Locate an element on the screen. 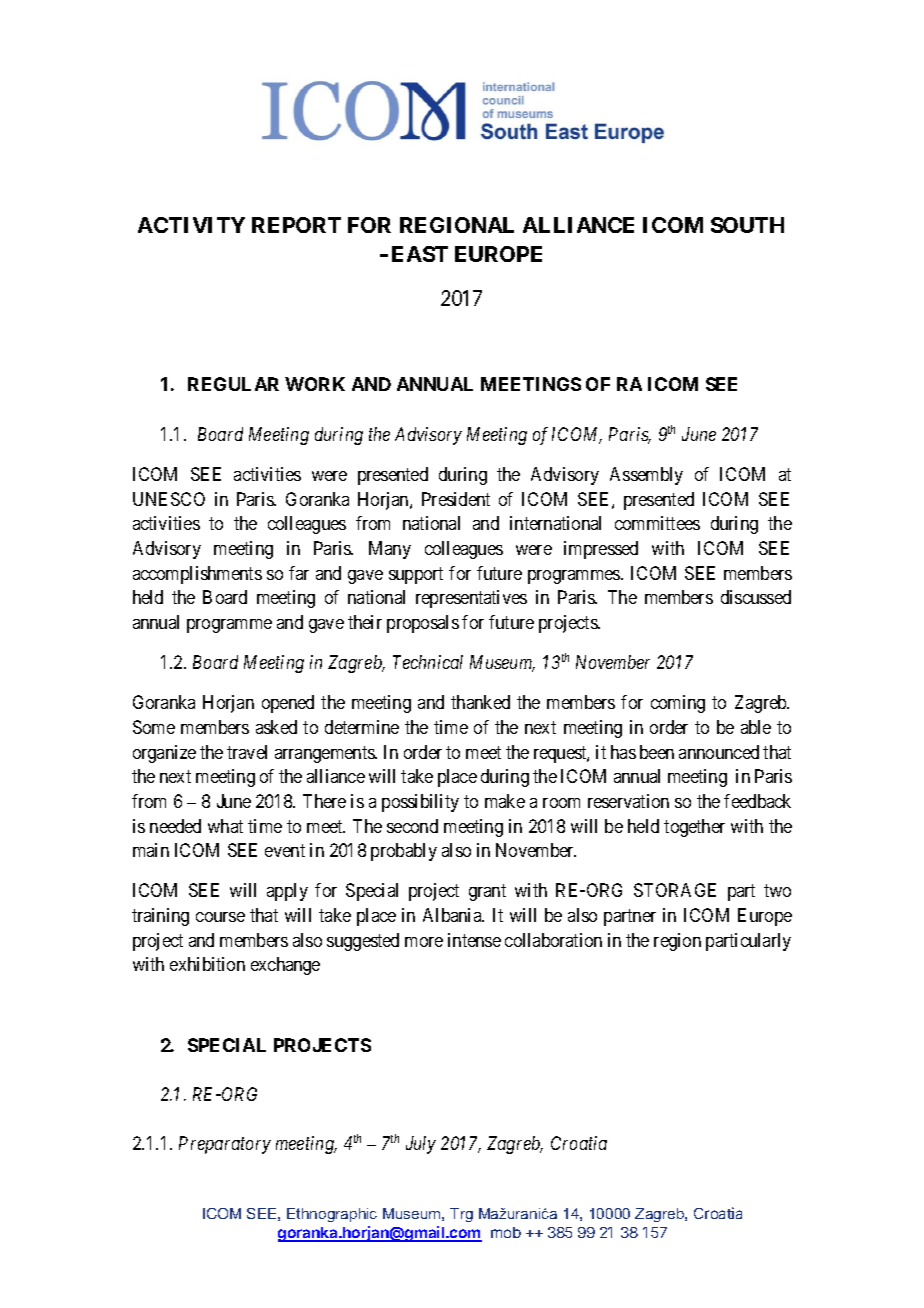 The width and height of the screenshot is (924, 1308). announced is located at coordinates (719, 752).
